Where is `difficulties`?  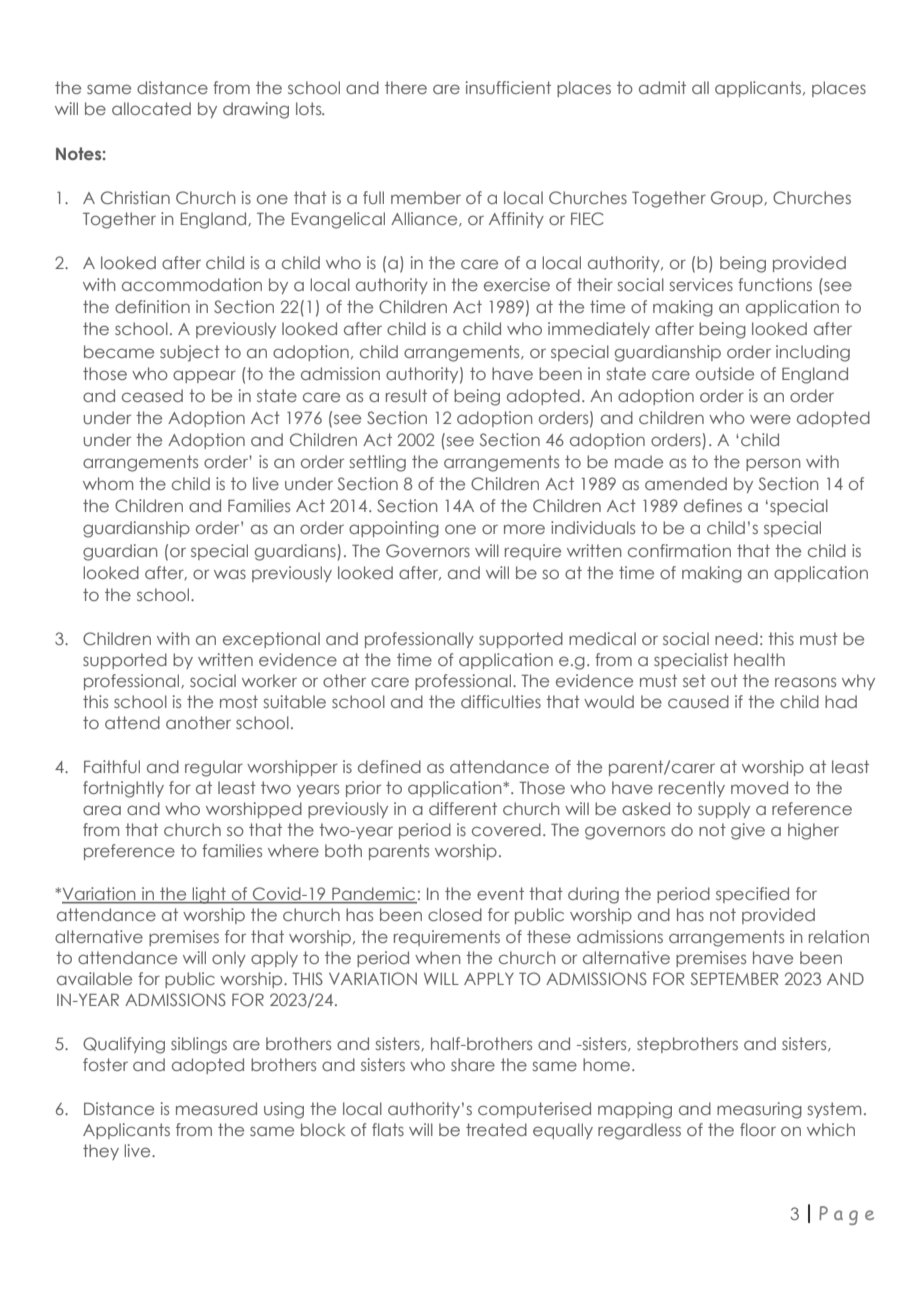 difficulties is located at coordinates (501, 701).
